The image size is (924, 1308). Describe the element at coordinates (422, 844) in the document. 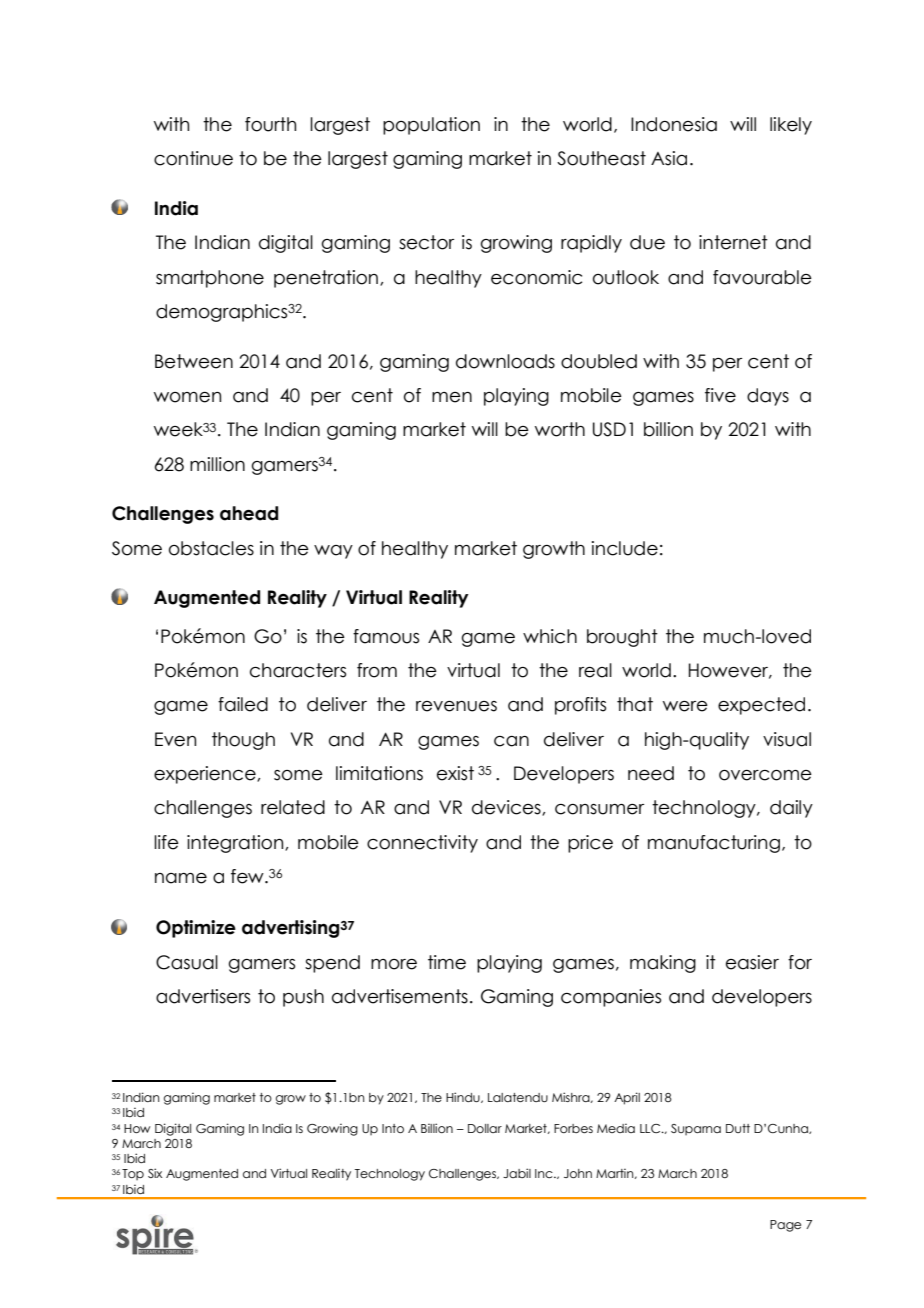

I see `connectivity` at that location.
